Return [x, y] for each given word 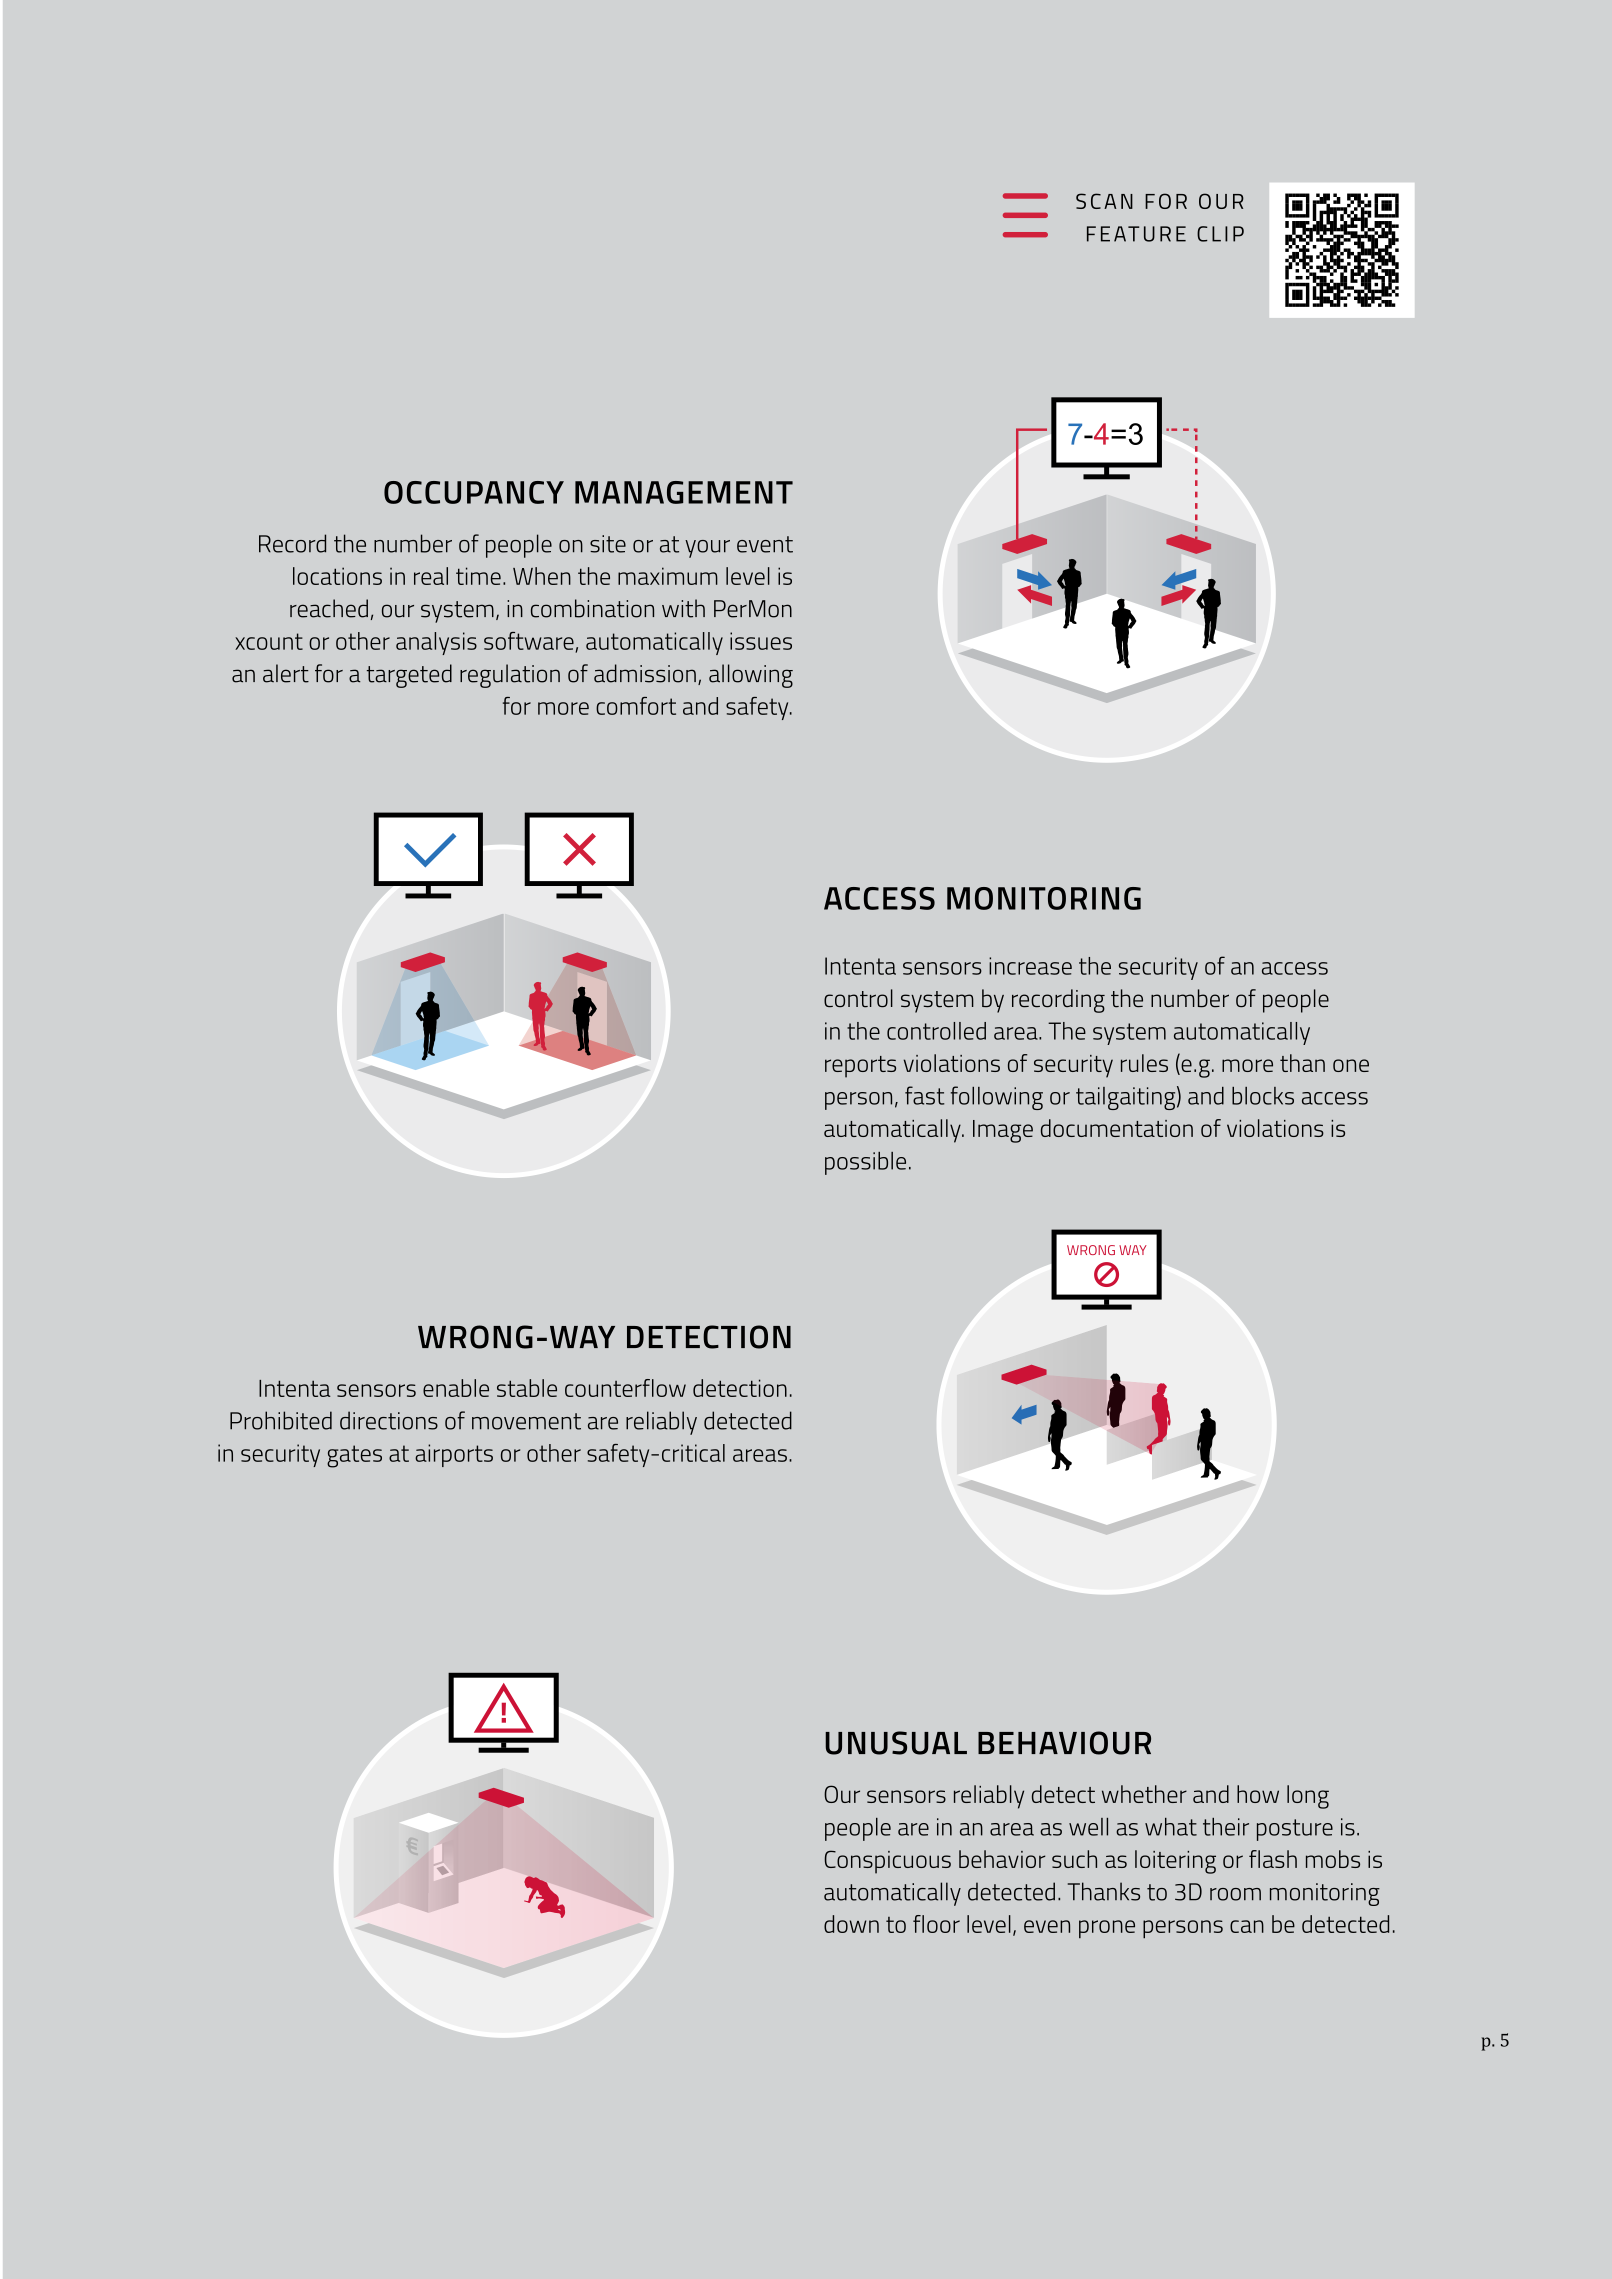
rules [1144, 1063]
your [707, 549]
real [431, 576]
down [851, 1924]
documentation [1117, 1128]
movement [526, 1421]
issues [761, 641]
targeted [409, 676]
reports [860, 1067]
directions [389, 1420]
